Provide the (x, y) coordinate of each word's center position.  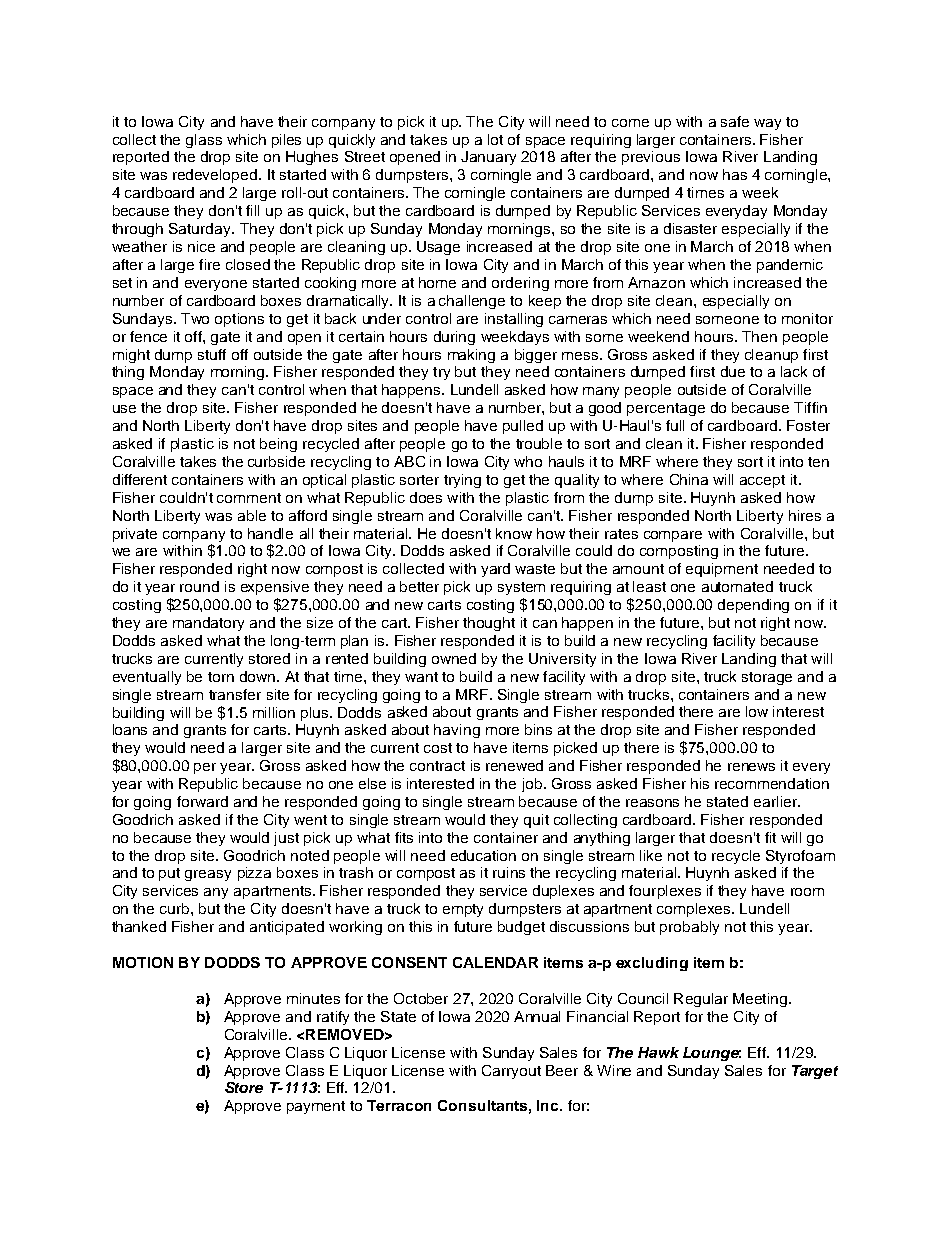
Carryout (511, 1072)
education (483, 855)
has (735, 174)
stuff (212, 354)
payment (316, 1107)
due (733, 371)
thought (489, 624)
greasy (208, 875)
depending (753, 606)
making (471, 356)
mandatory (208, 624)
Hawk (658, 1052)
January (488, 158)
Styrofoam (800, 857)
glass (204, 141)
